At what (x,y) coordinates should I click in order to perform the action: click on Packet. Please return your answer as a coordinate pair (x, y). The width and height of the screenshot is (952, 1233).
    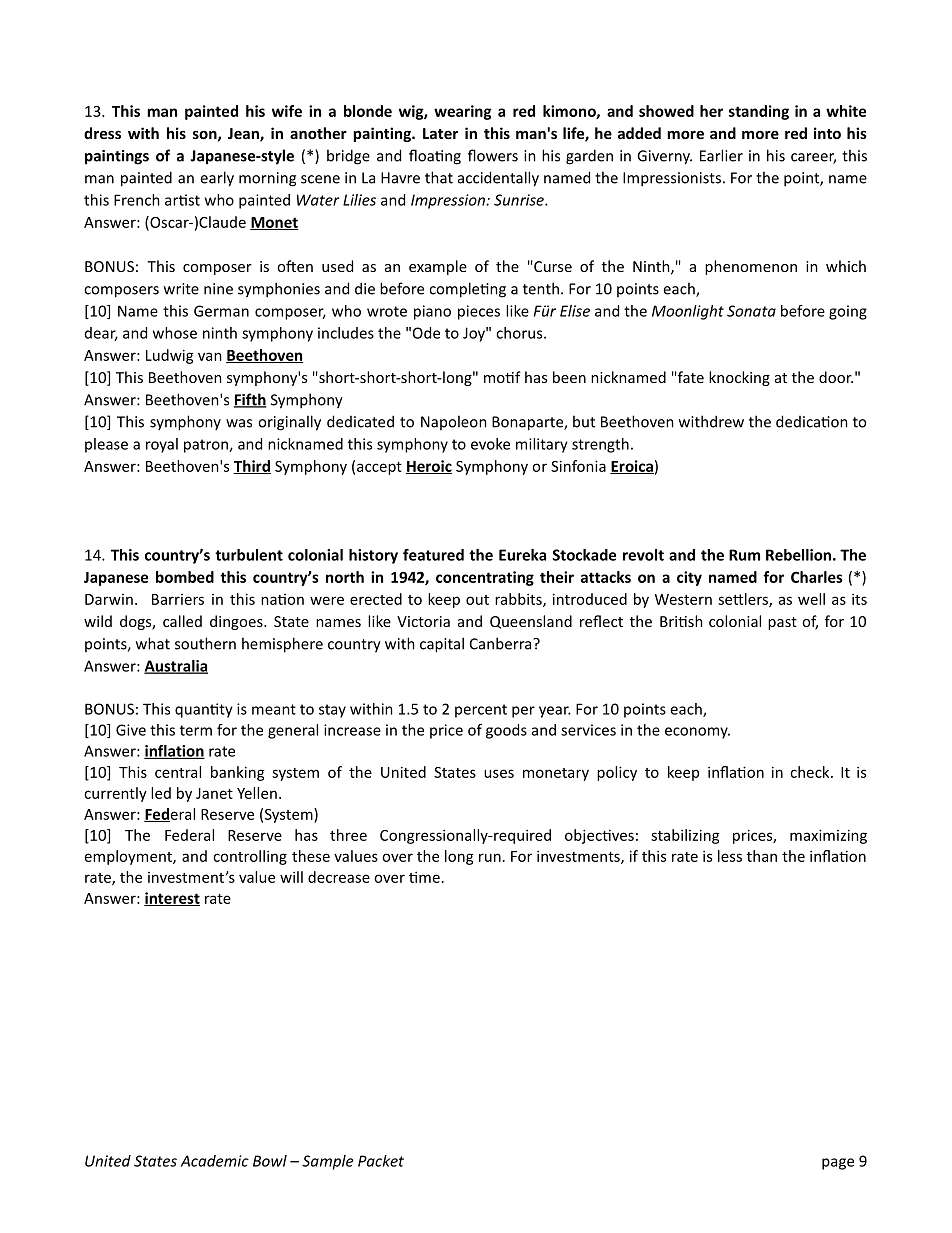
    Looking at the image, I should click on (381, 1161).
